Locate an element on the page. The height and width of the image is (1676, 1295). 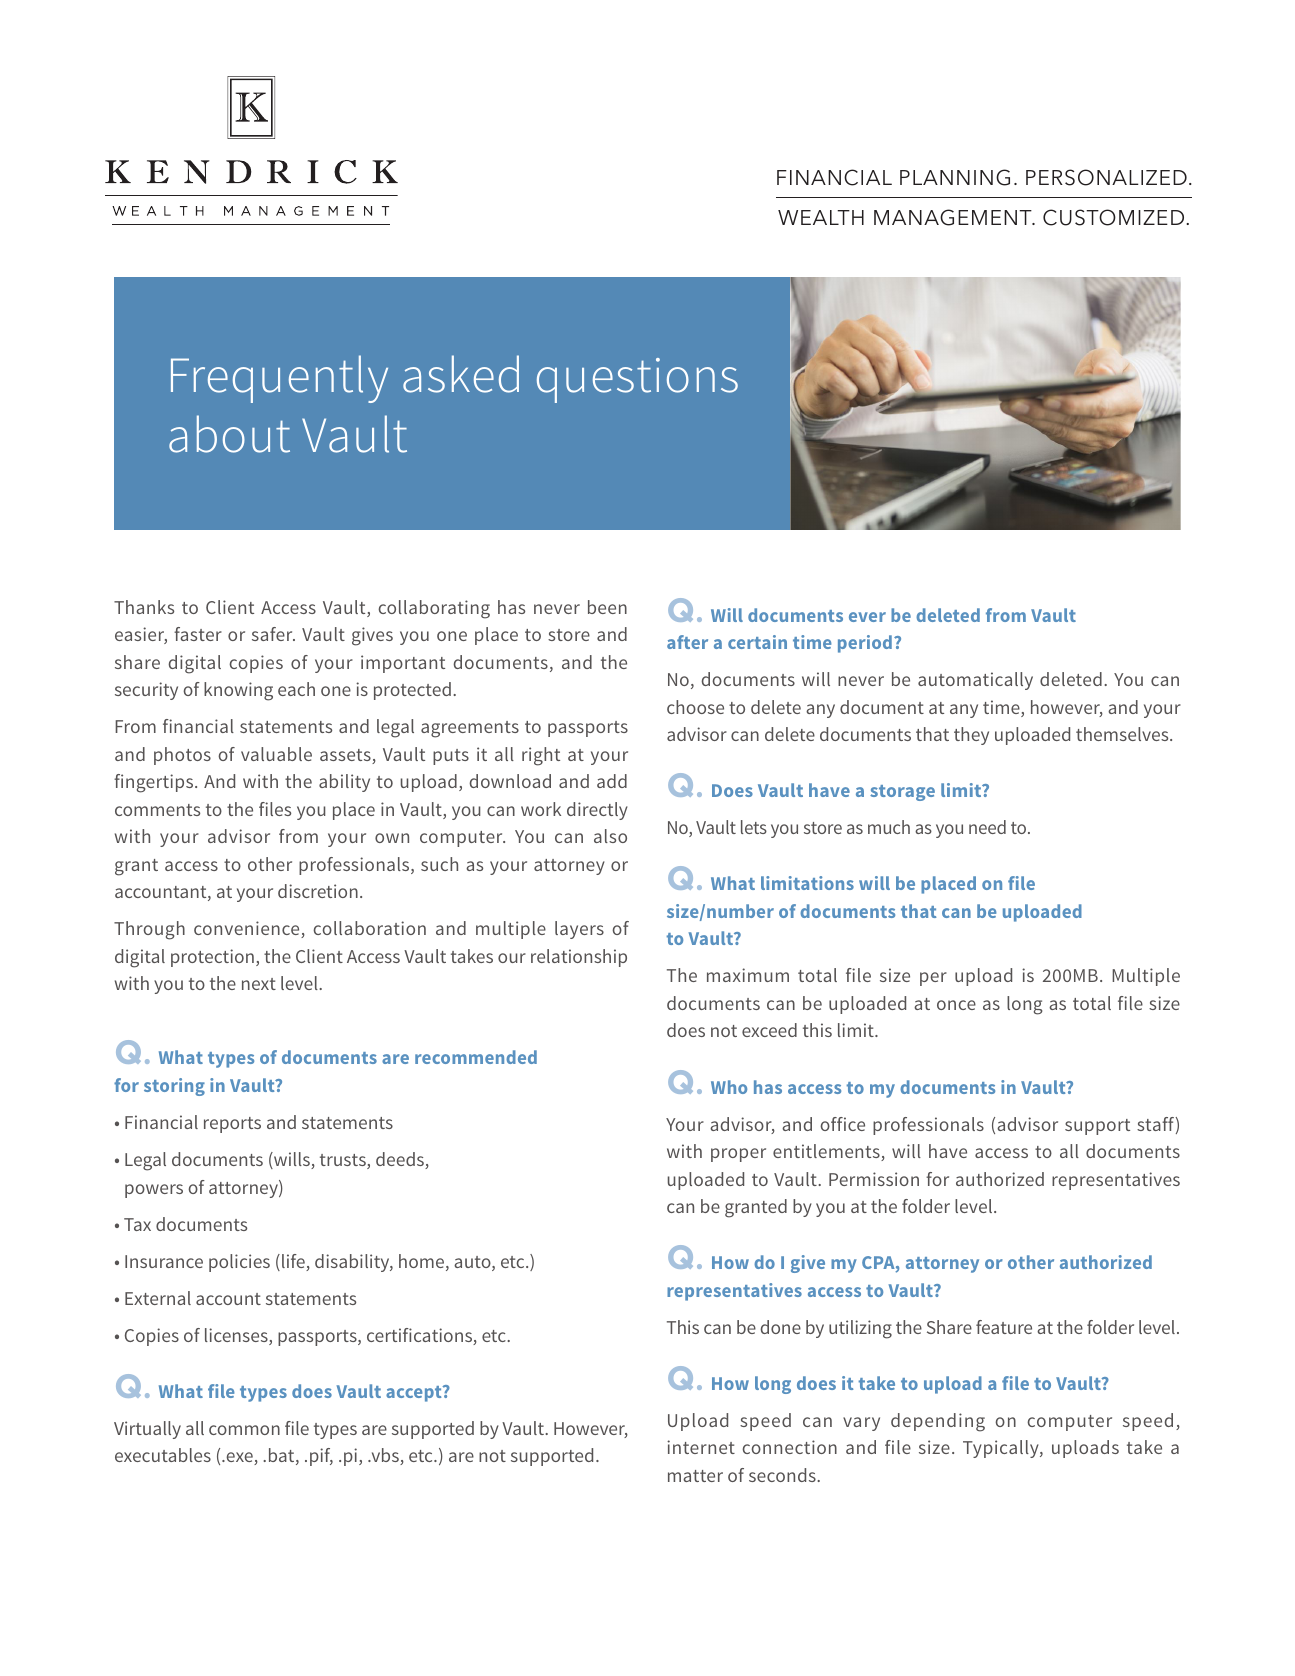
WEALTH is located at coordinates (821, 217).
